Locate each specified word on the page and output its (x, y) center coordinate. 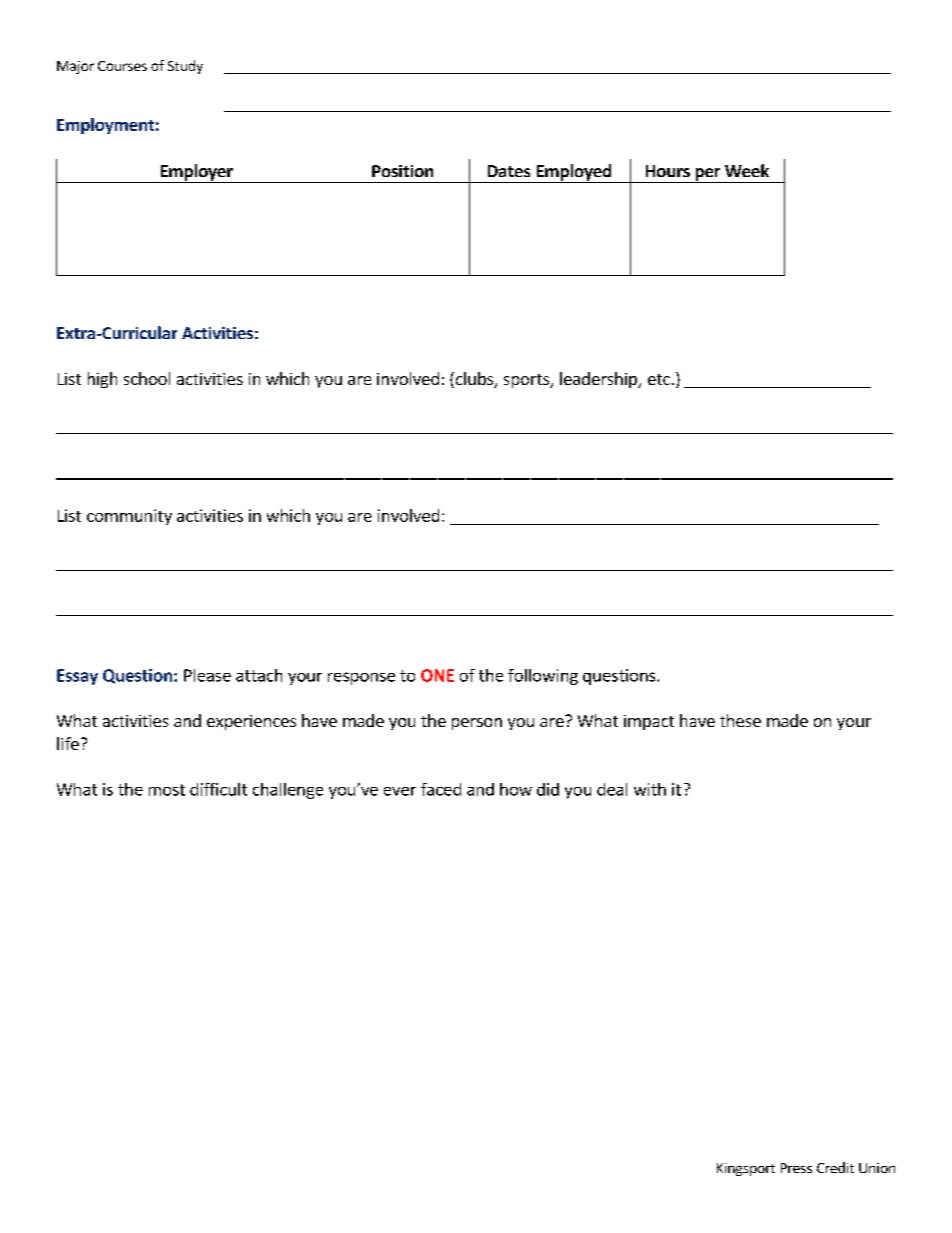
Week (747, 170)
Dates (509, 171)
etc (659, 379)
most (167, 790)
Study (185, 67)
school (147, 378)
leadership (599, 380)
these (740, 720)
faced (441, 789)
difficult (218, 789)
